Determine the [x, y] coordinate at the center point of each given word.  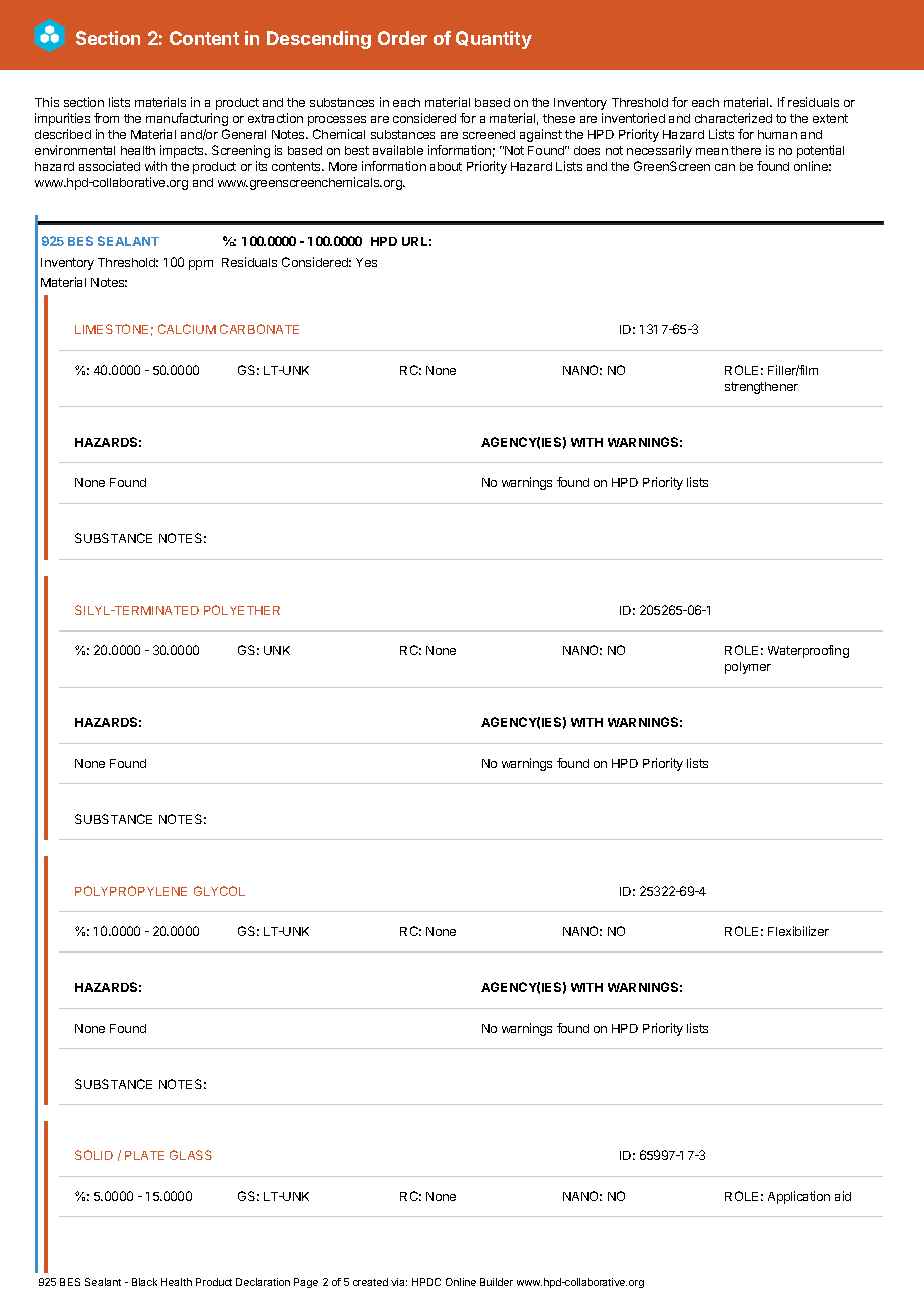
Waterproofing [808, 651]
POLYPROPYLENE [131, 891]
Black [144, 1282]
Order [402, 38]
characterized [733, 118]
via [399, 1282]
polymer [748, 668]
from [106, 118]
